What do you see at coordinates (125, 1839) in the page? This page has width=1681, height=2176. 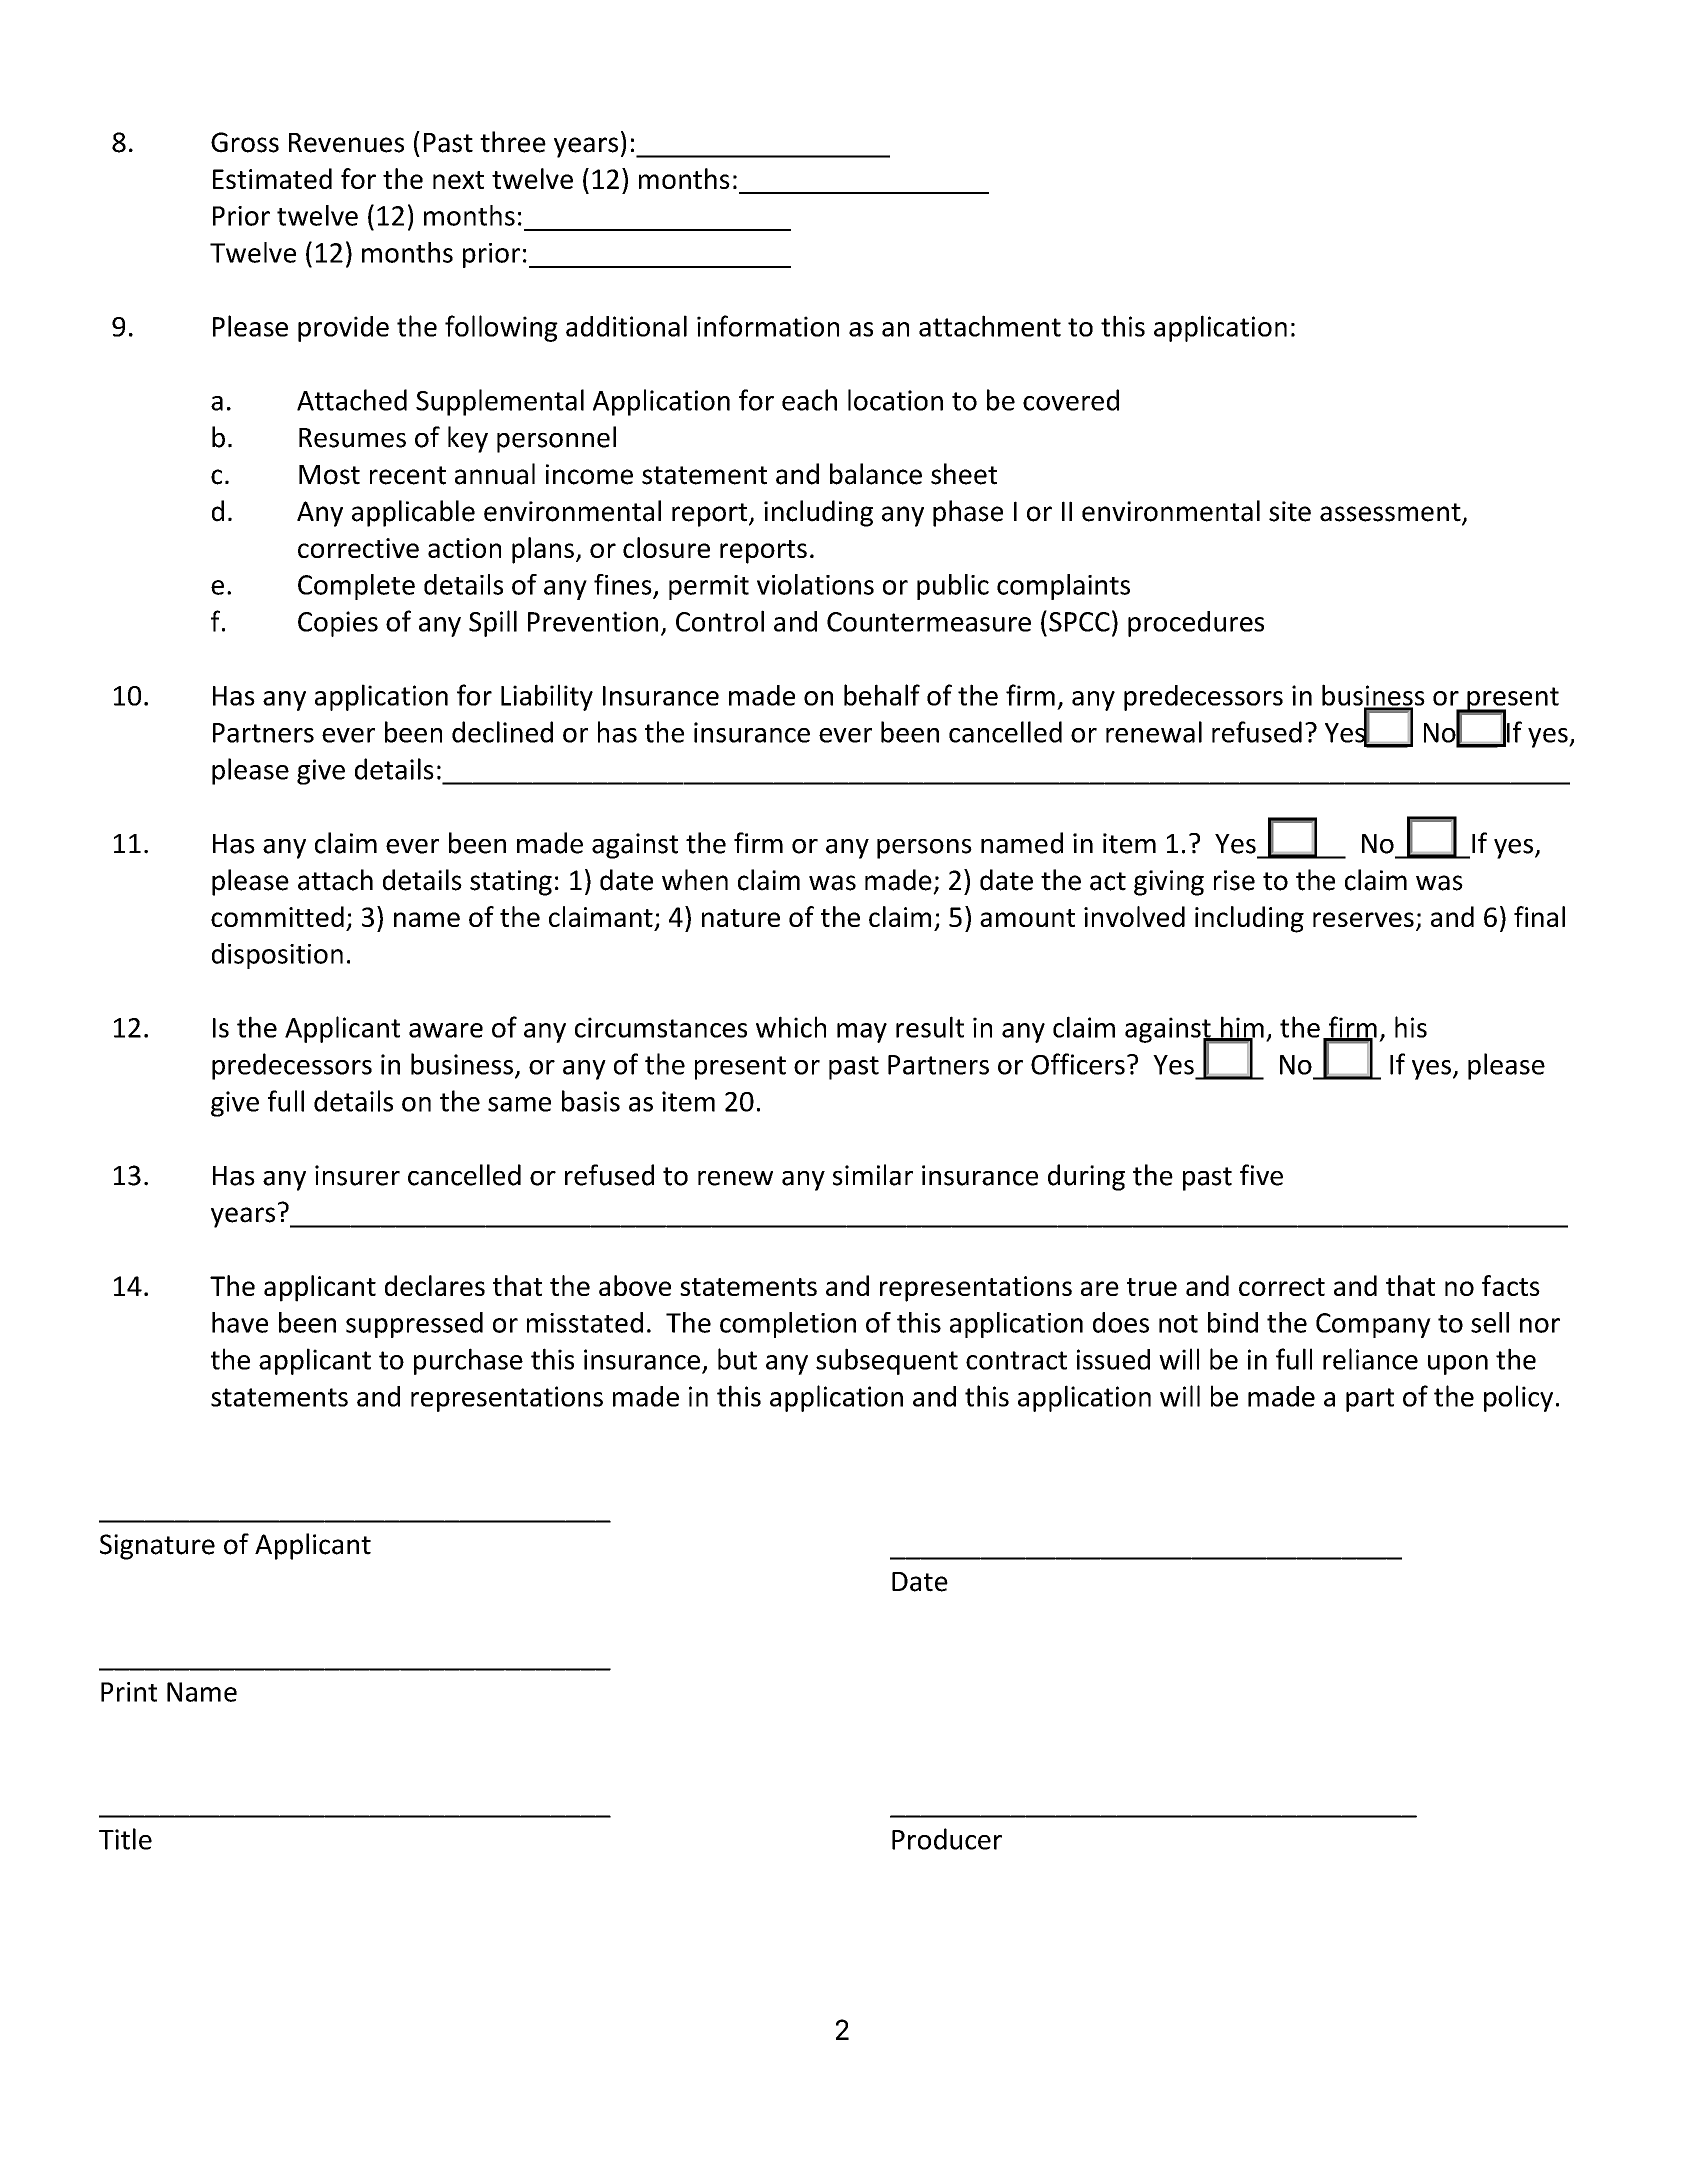 I see `Title` at bounding box center [125, 1839].
